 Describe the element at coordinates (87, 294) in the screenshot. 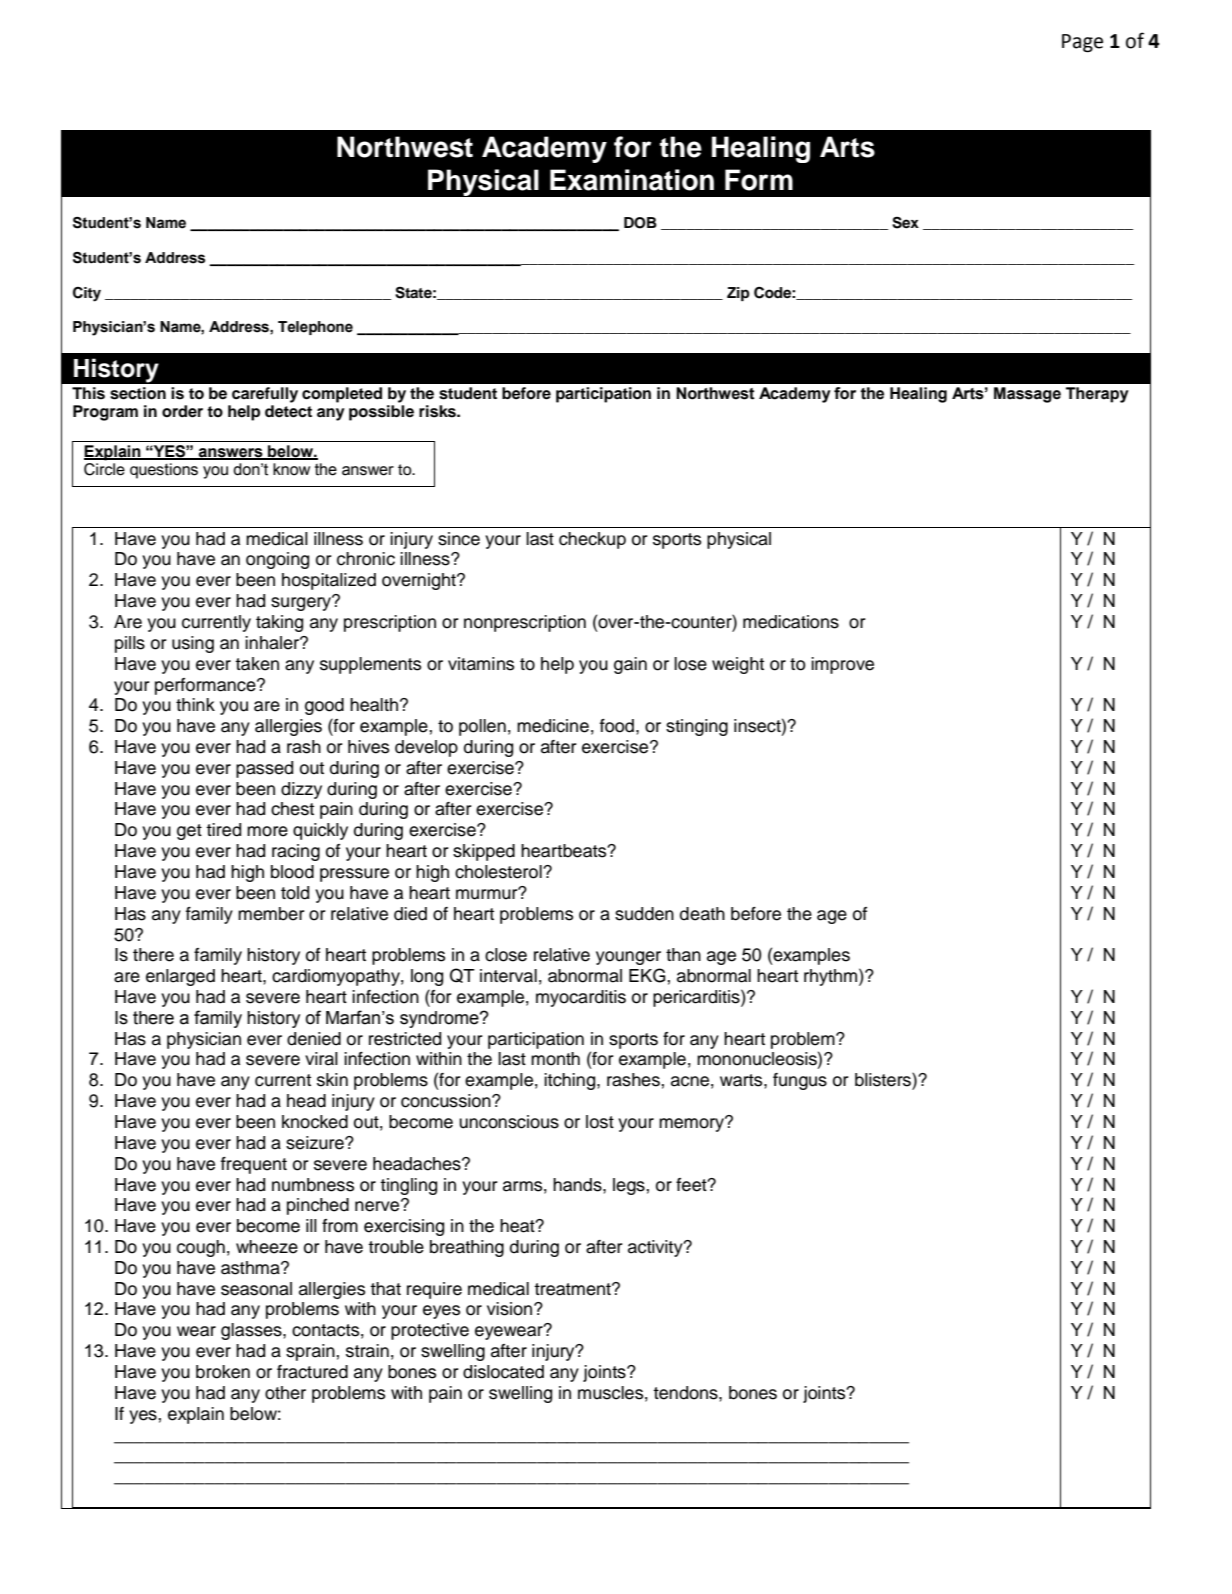

I see `City` at that location.
